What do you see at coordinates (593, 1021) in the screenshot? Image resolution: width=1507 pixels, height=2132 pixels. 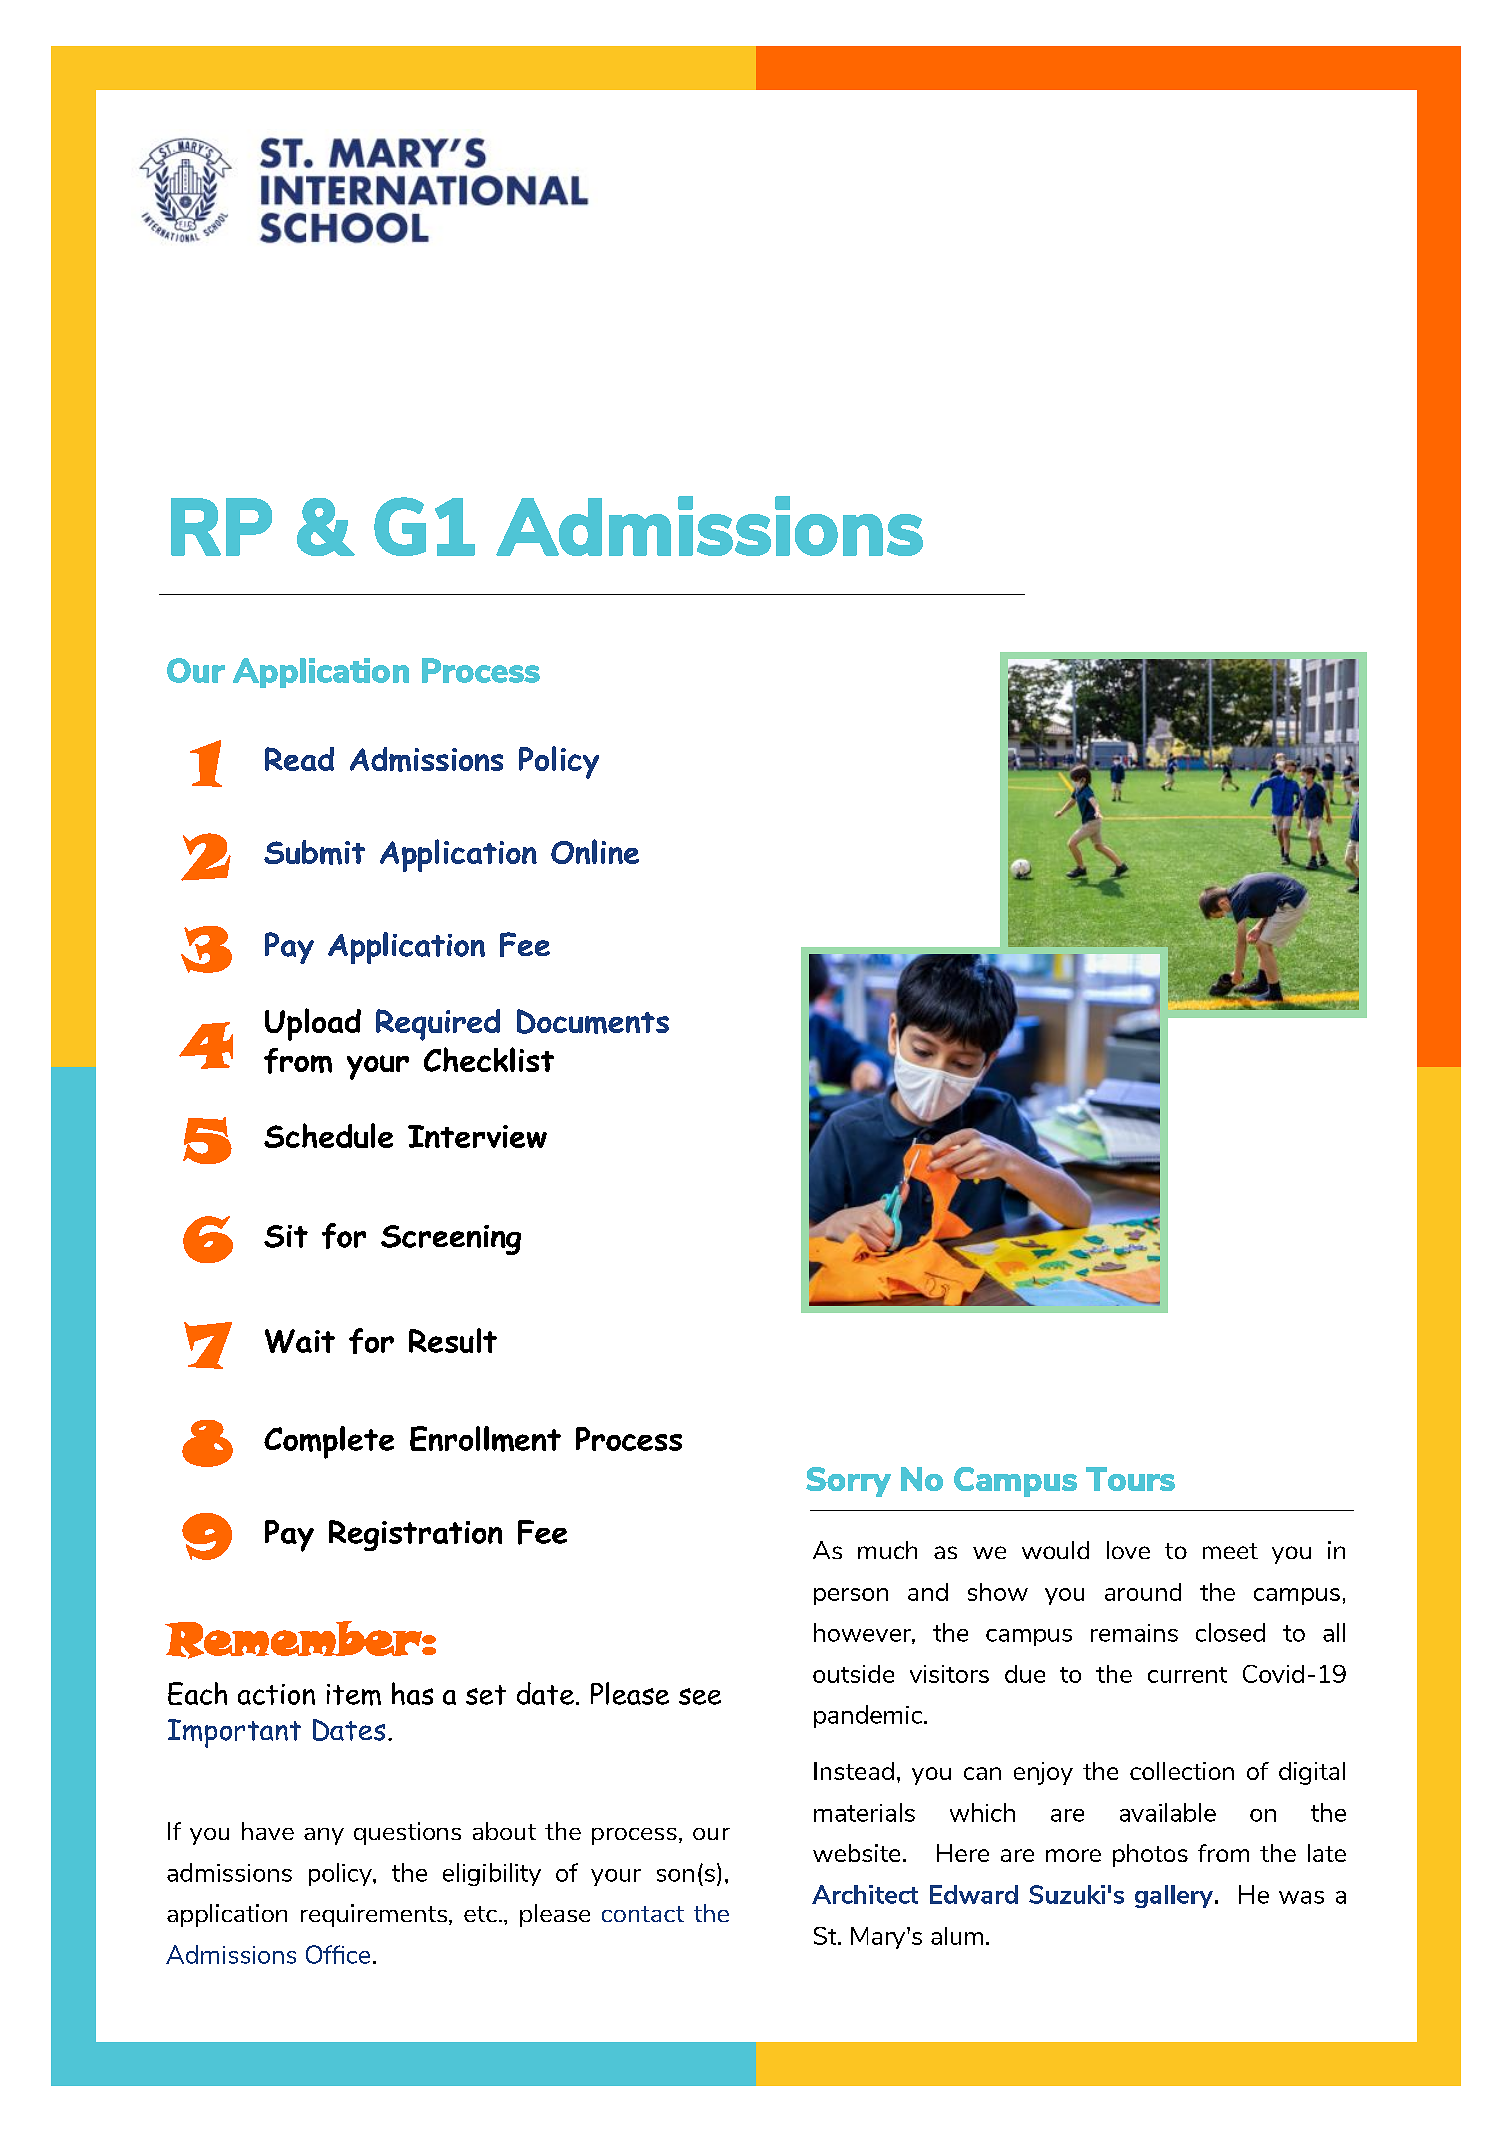 I see `Documents` at bounding box center [593, 1021].
